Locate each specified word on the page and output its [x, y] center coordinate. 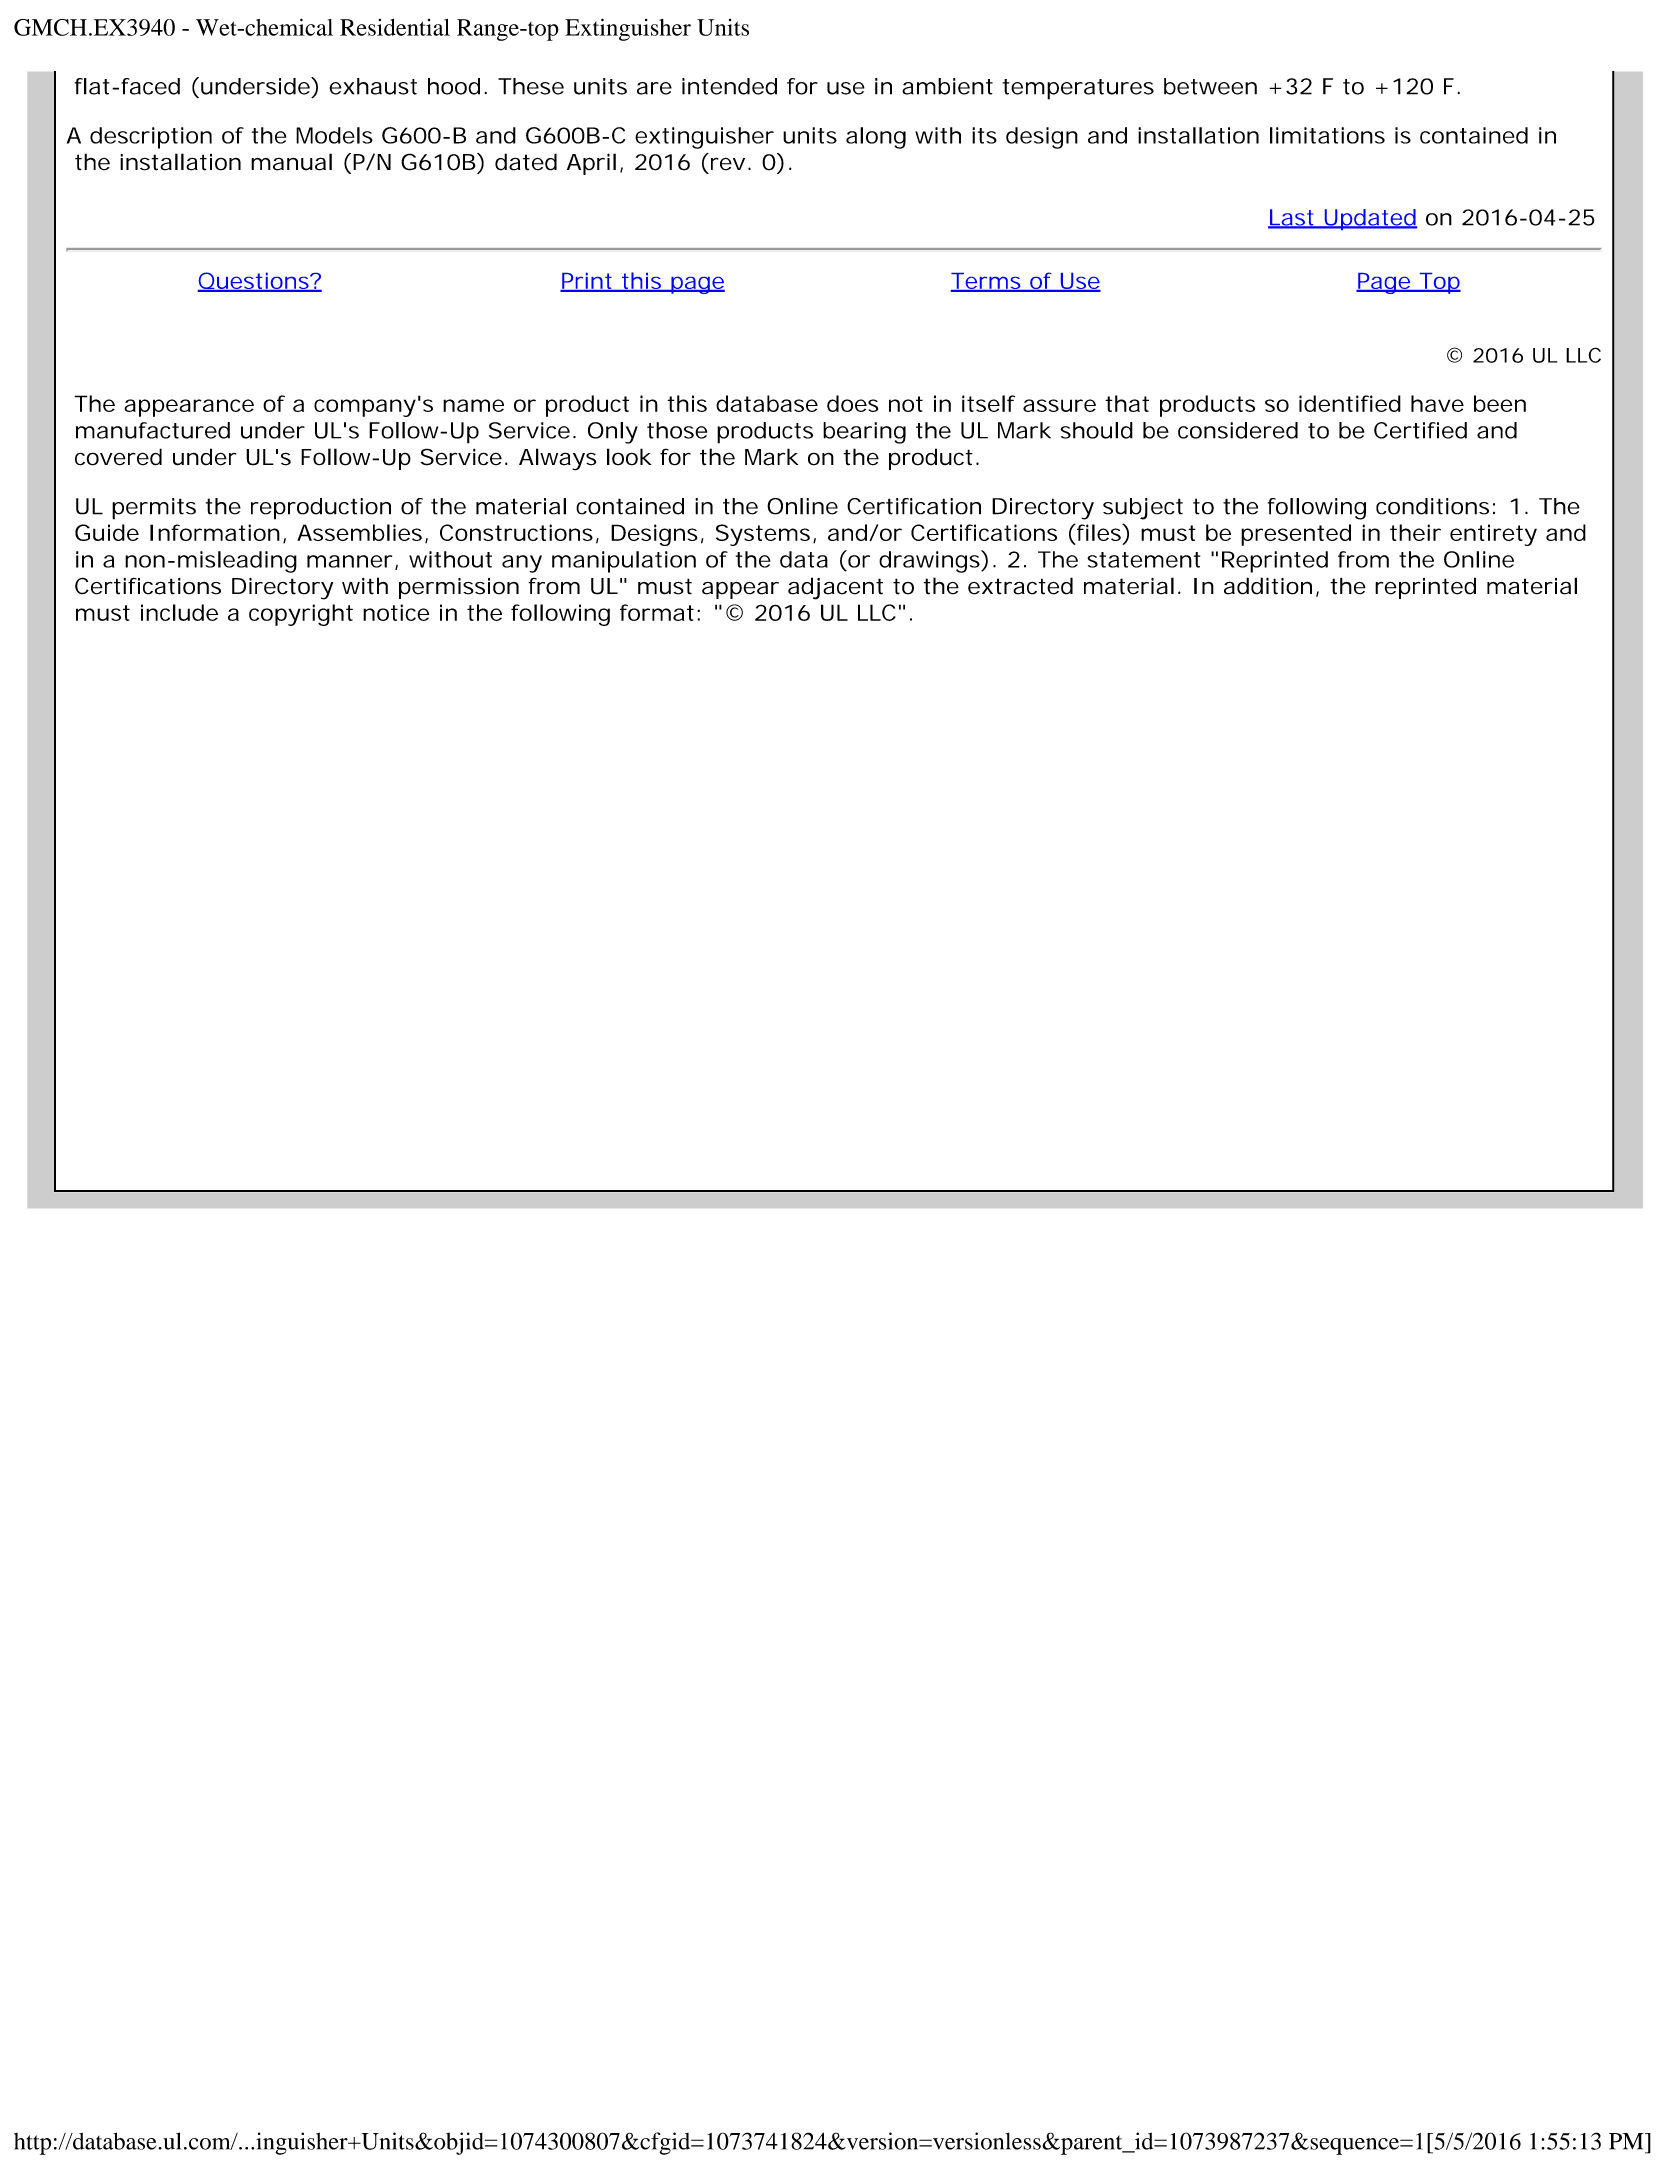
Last [1292, 218]
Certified [1420, 430]
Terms [987, 282]
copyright [301, 615]
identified [1350, 403]
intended [729, 86]
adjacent [835, 588]
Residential [395, 27]
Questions [254, 281]
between [1210, 86]
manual [291, 162]
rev [728, 164]
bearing [864, 433]
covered [118, 457]
